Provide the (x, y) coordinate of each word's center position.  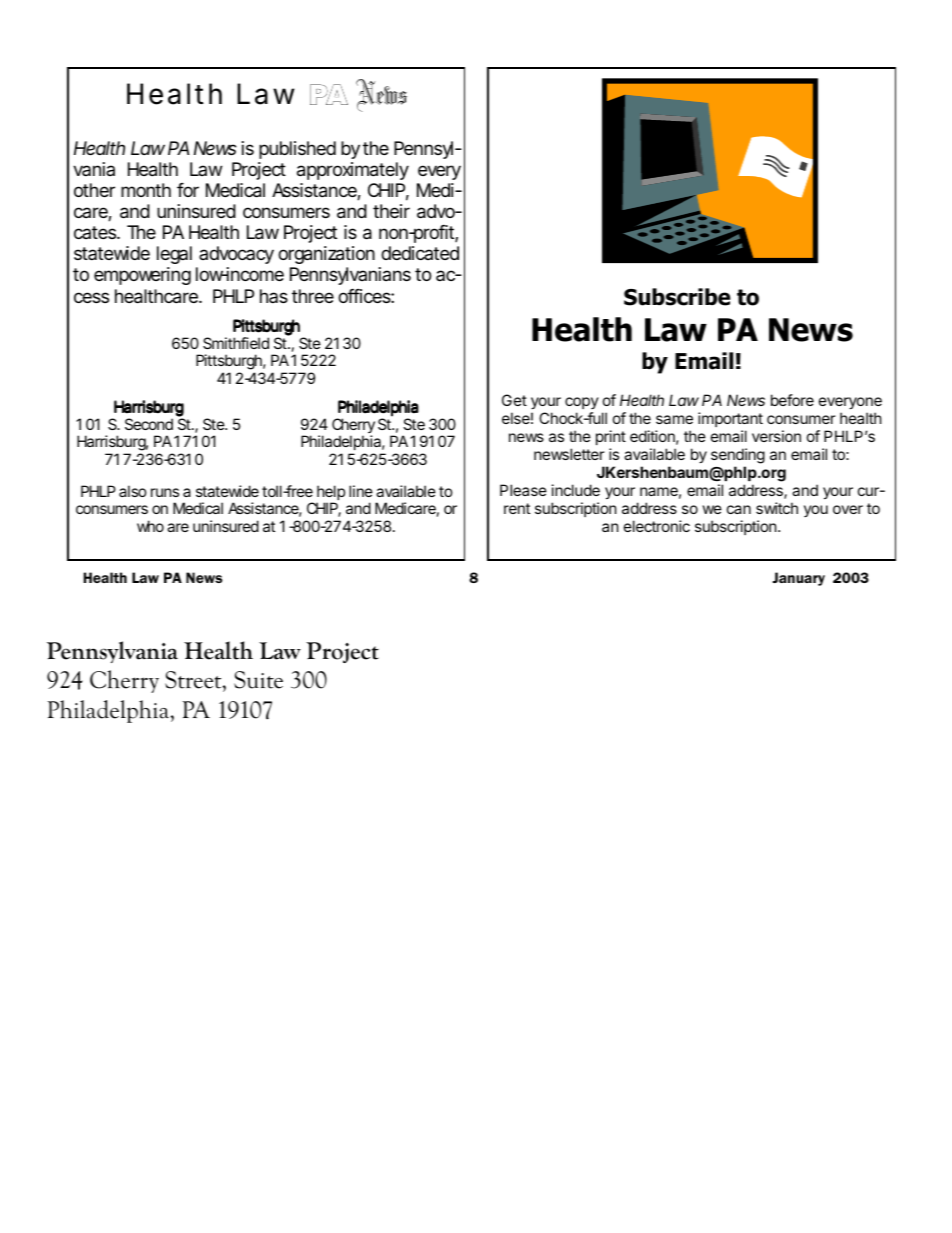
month (146, 190)
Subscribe (677, 297)
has (274, 296)
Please (523, 490)
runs (165, 492)
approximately (353, 171)
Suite (258, 680)
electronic (657, 526)
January (799, 579)
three (313, 296)
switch (777, 508)
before (792, 400)
